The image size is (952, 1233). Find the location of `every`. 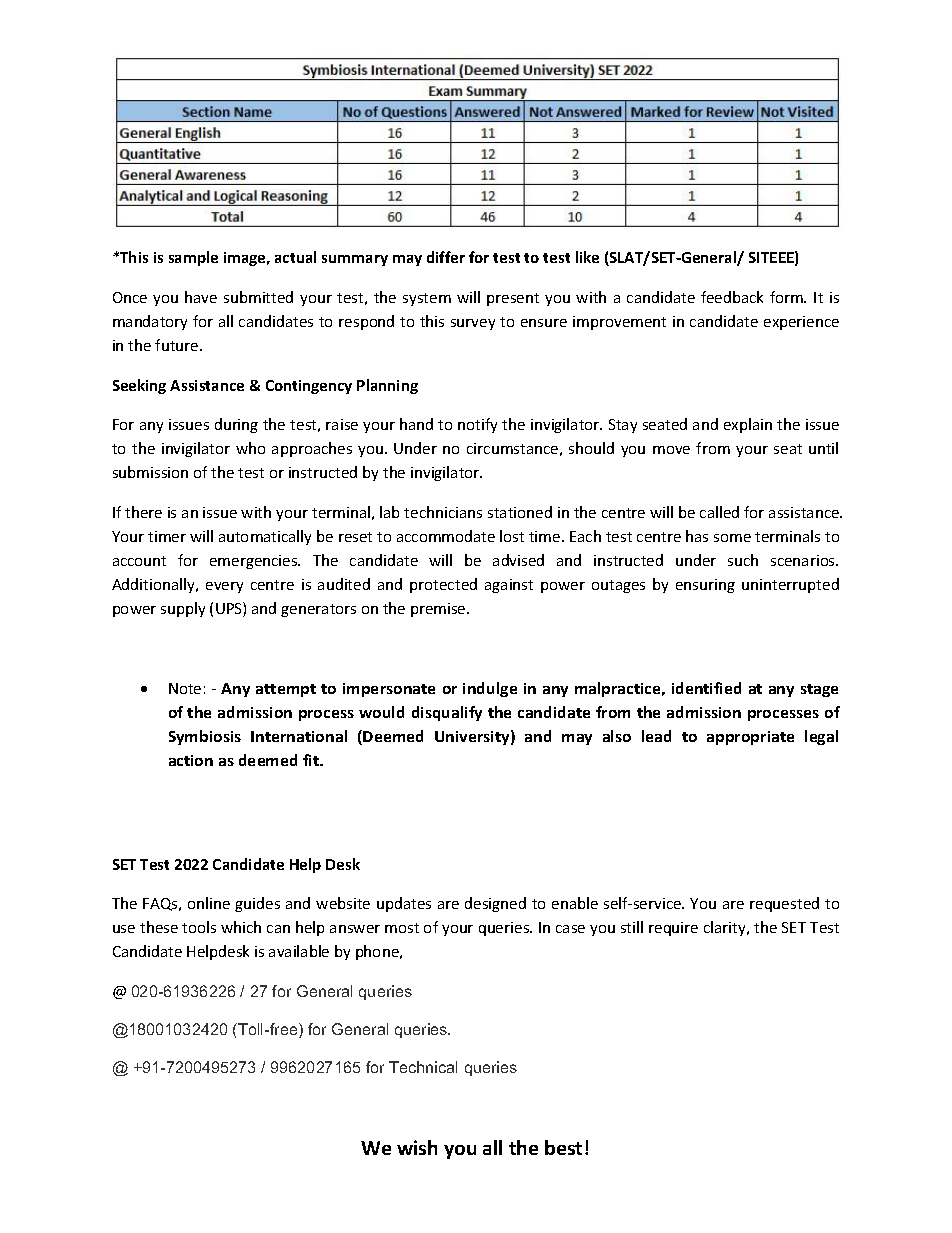

every is located at coordinates (224, 587).
